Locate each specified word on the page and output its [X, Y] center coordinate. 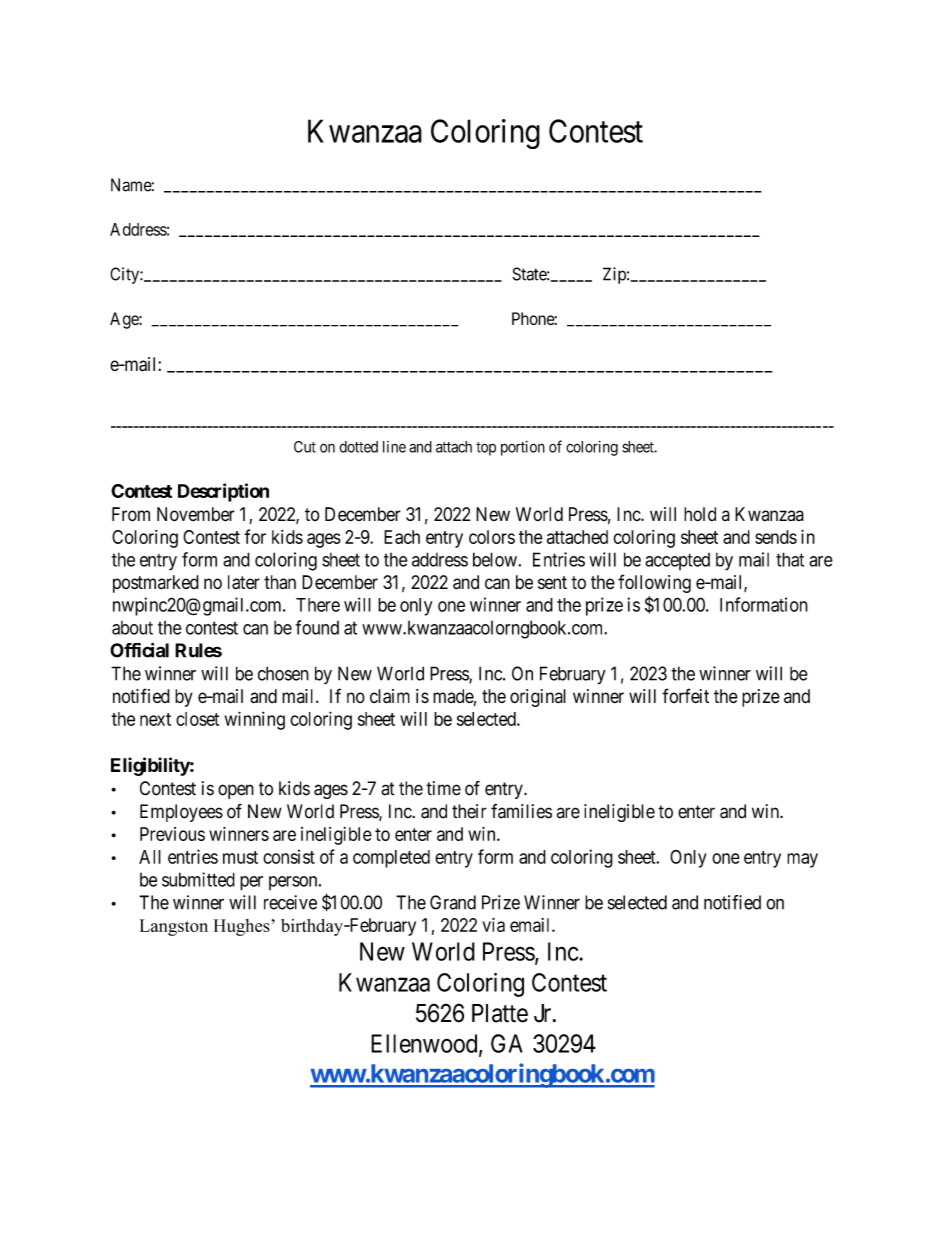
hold [700, 514]
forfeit [685, 695]
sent [552, 583]
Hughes [242, 927]
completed [391, 859]
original [538, 698]
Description [223, 492]
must [240, 857]
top [486, 449]
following [654, 583]
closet [197, 719]
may [802, 860]
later [244, 582]
